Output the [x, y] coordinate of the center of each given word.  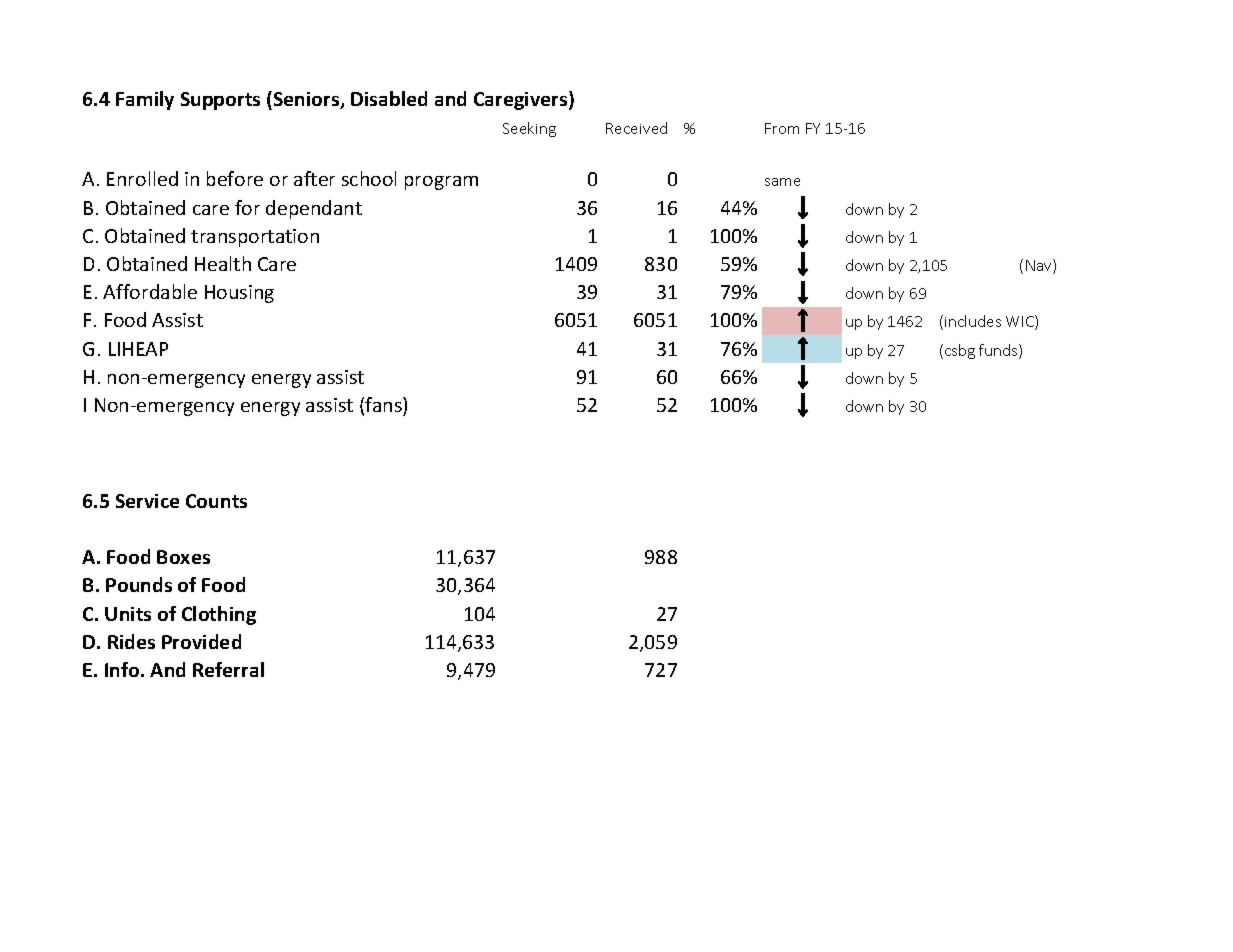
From [782, 128]
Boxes [183, 557]
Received [636, 128]
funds [999, 351]
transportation [255, 238]
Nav [1040, 266]
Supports [220, 101]
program [441, 183]
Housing [239, 294]
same [782, 182]
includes [973, 321]
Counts [216, 501]
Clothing [219, 615]
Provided [201, 641]
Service [147, 501]
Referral [228, 669]
